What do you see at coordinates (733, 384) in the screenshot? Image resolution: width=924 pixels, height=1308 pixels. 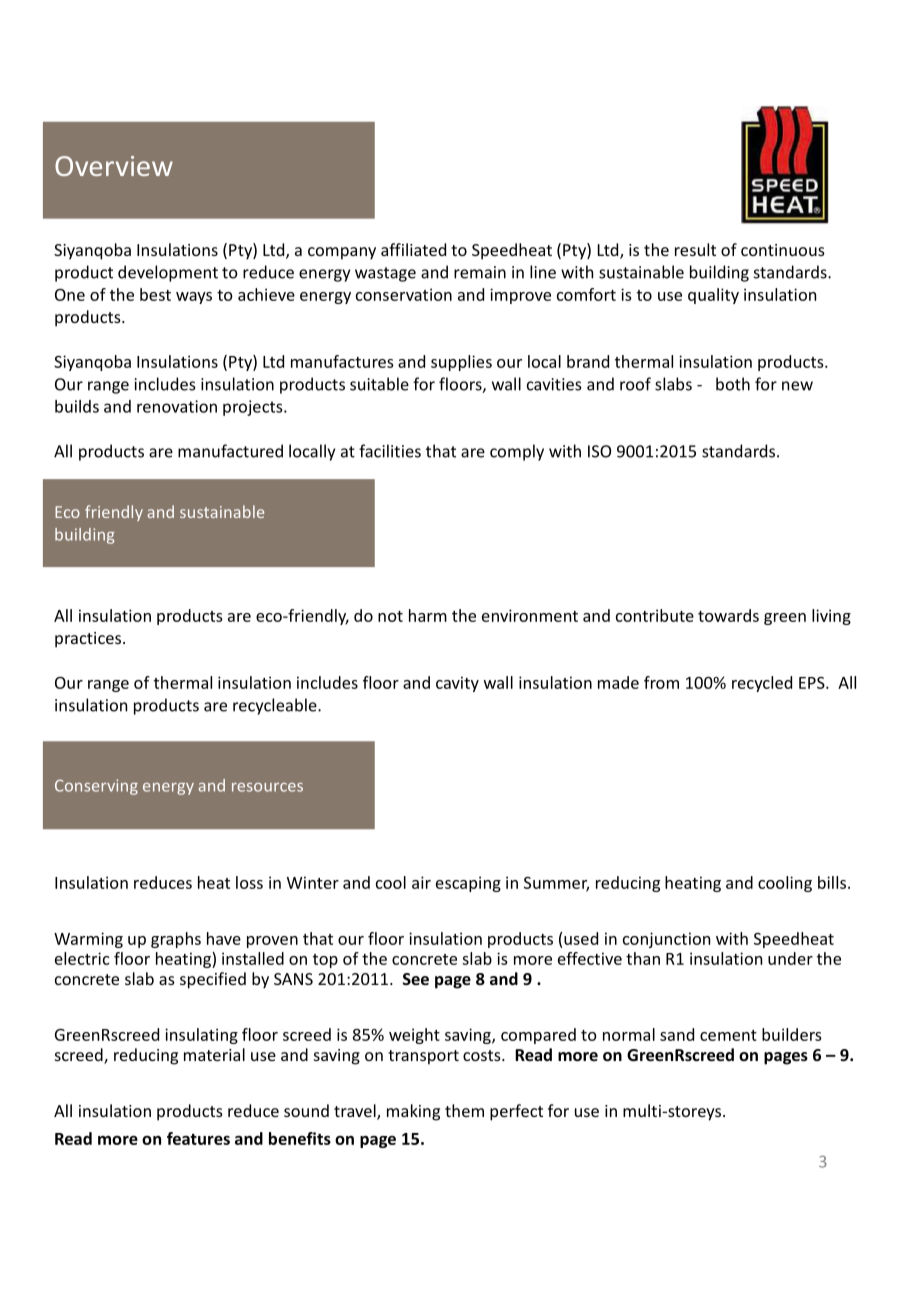 I see `both` at bounding box center [733, 384].
